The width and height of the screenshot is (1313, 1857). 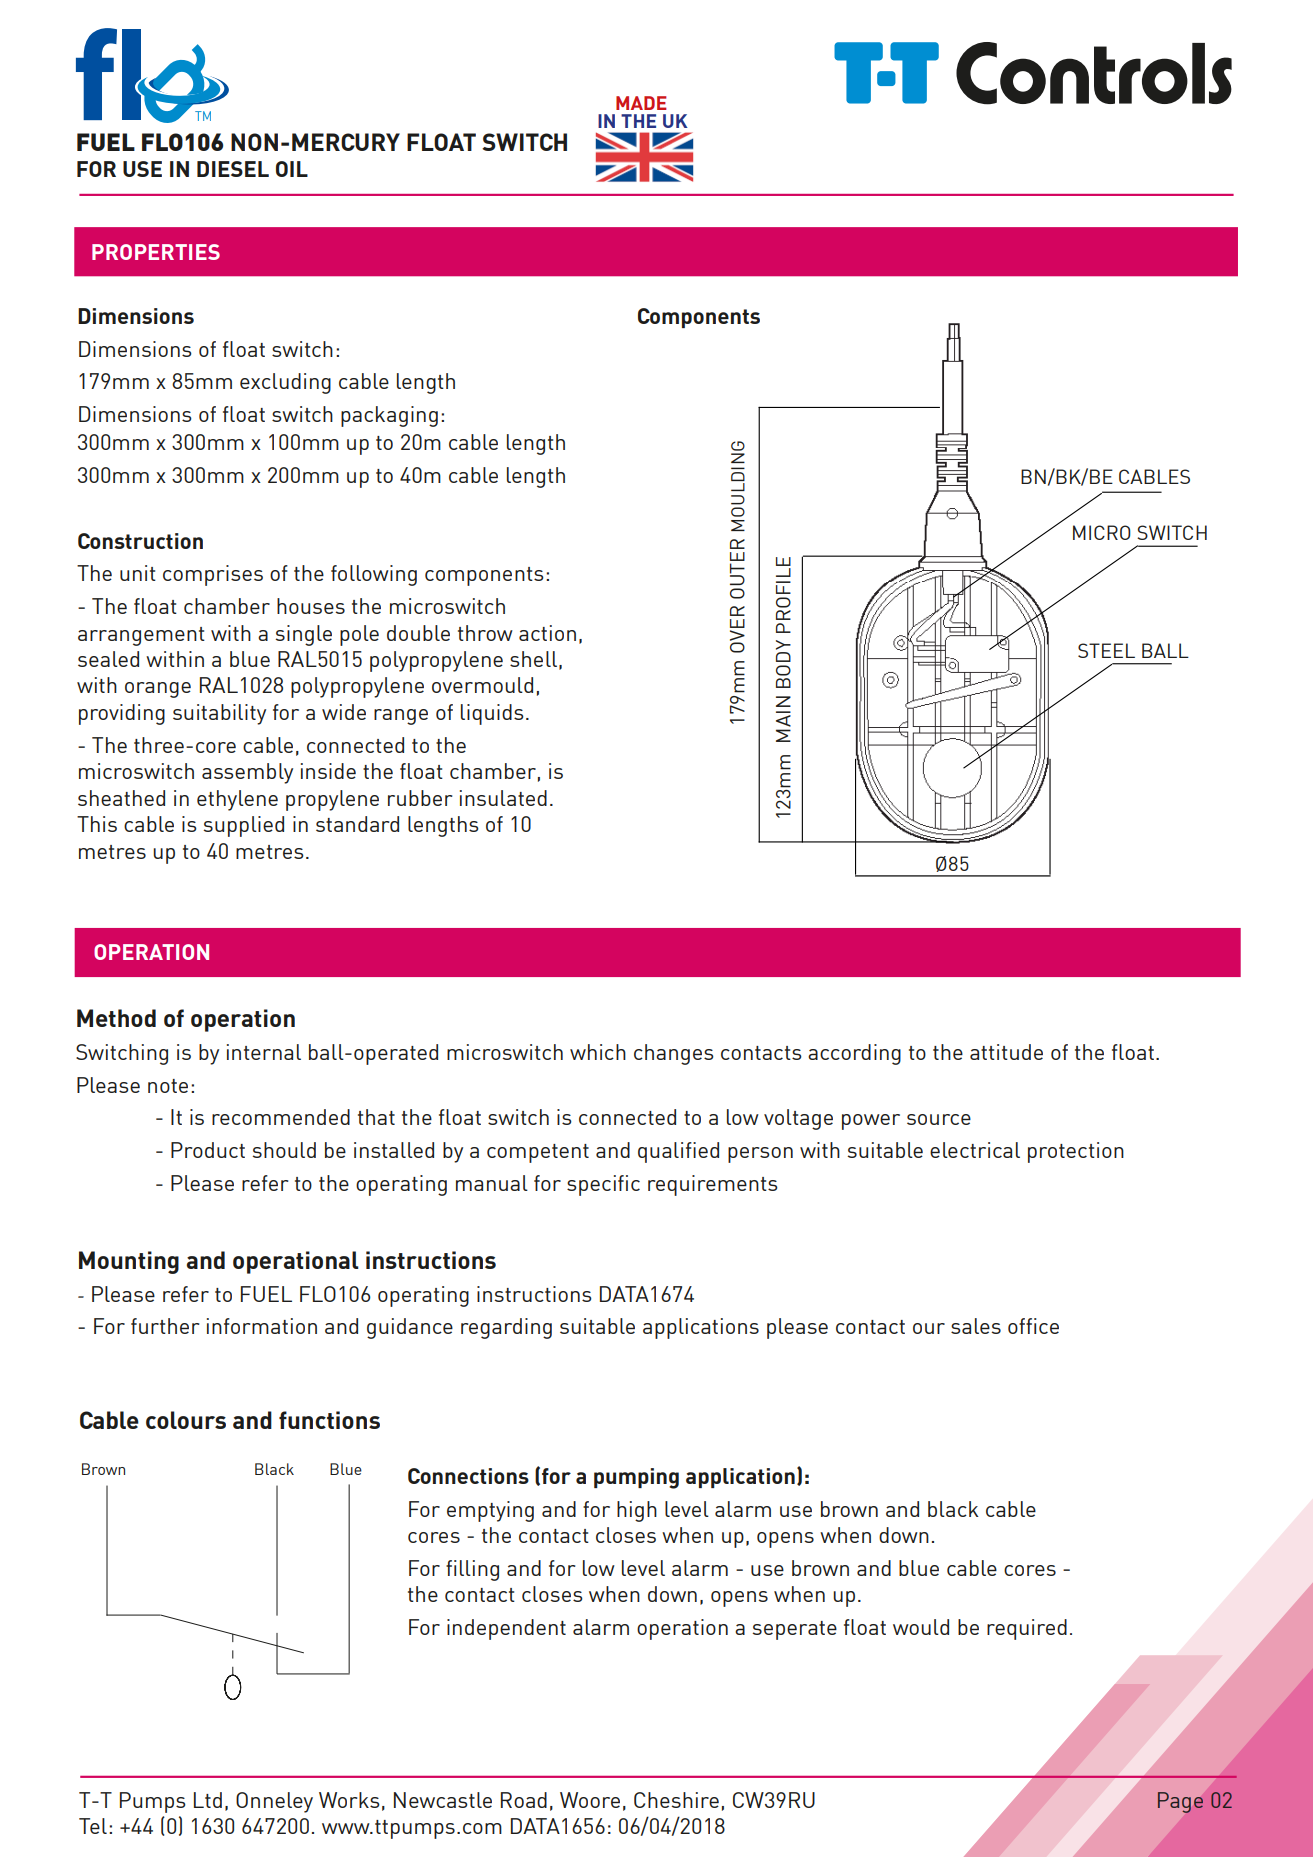 What do you see at coordinates (676, 1800) in the screenshot?
I see `Cheshire` at bounding box center [676, 1800].
